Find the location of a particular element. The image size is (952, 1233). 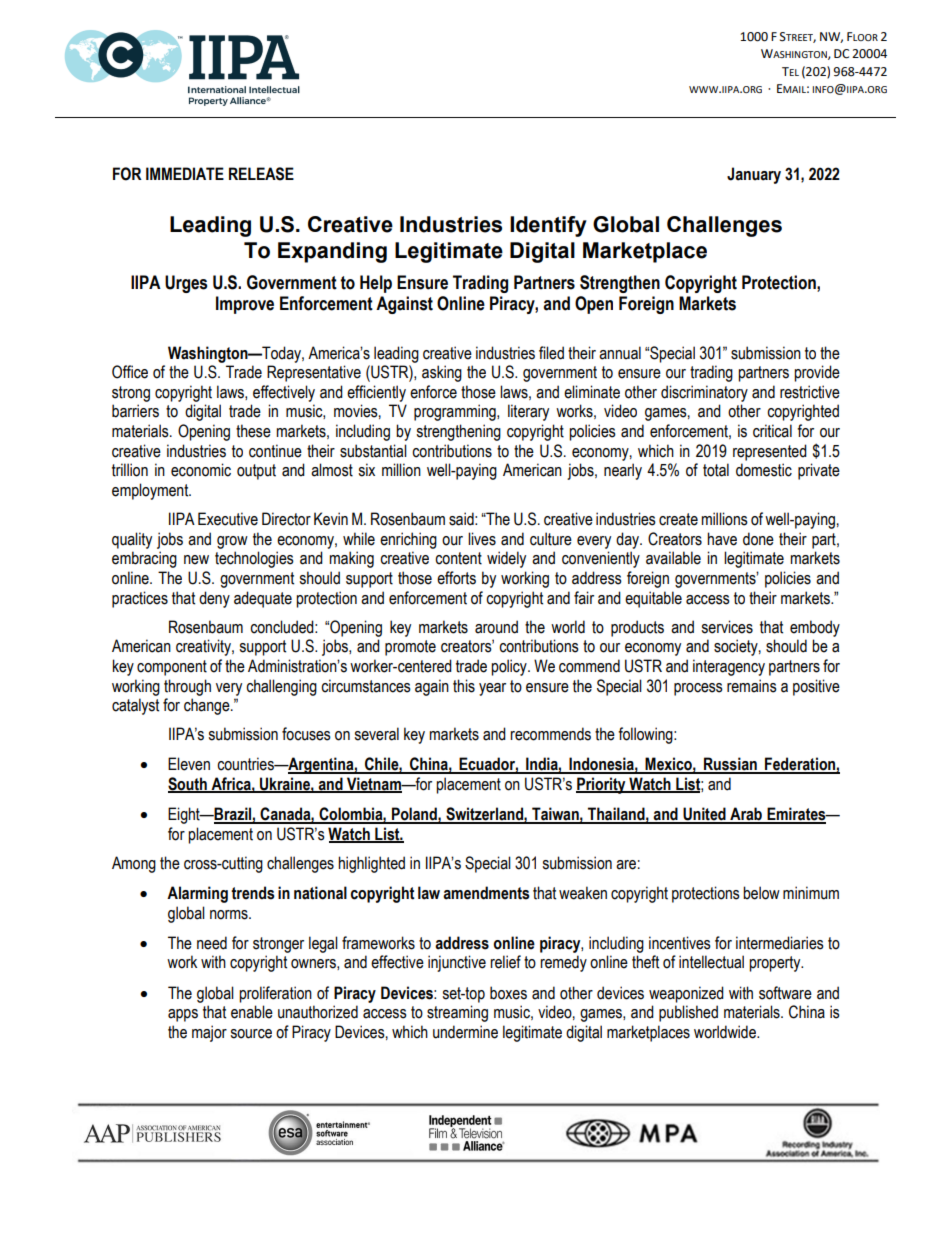

around is located at coordinates (496, 627).
